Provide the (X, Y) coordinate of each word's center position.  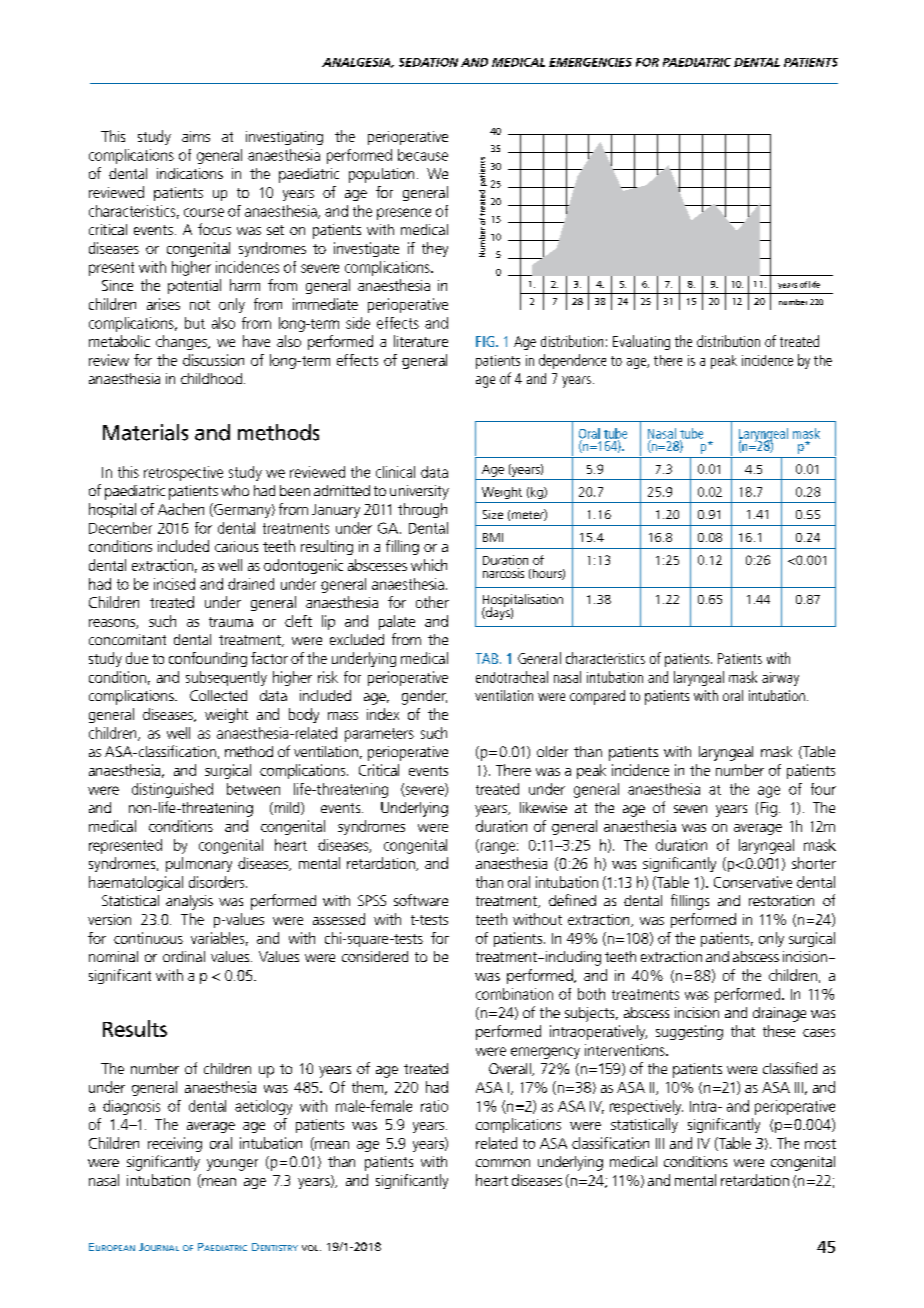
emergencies (590, 62)
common (503, 1163)
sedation (428, 62)
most (820, 1144)
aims (196, 136)
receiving (175, 1144)
